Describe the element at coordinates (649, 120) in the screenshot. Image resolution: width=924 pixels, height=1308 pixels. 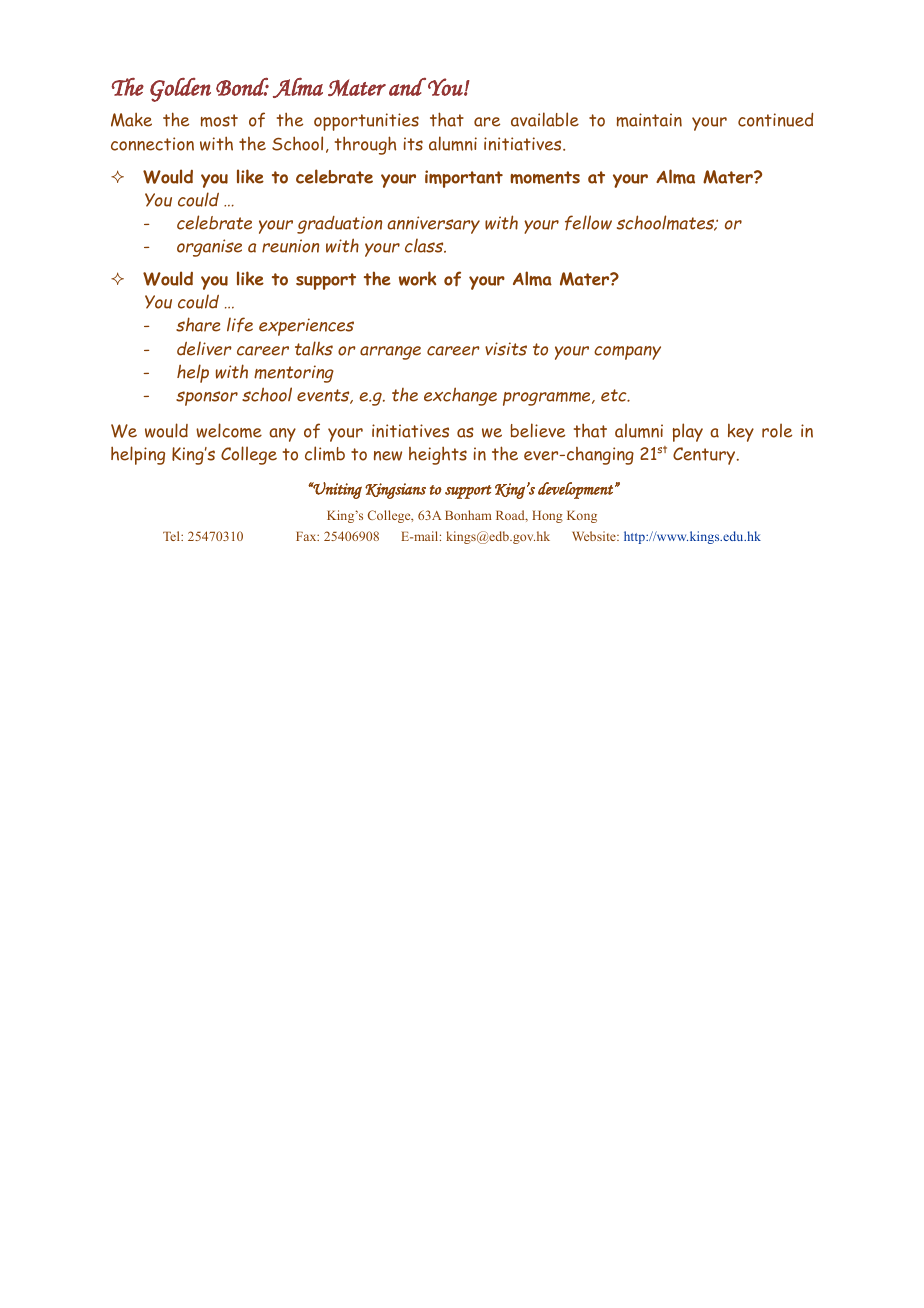
I see `maintain` at that location.
